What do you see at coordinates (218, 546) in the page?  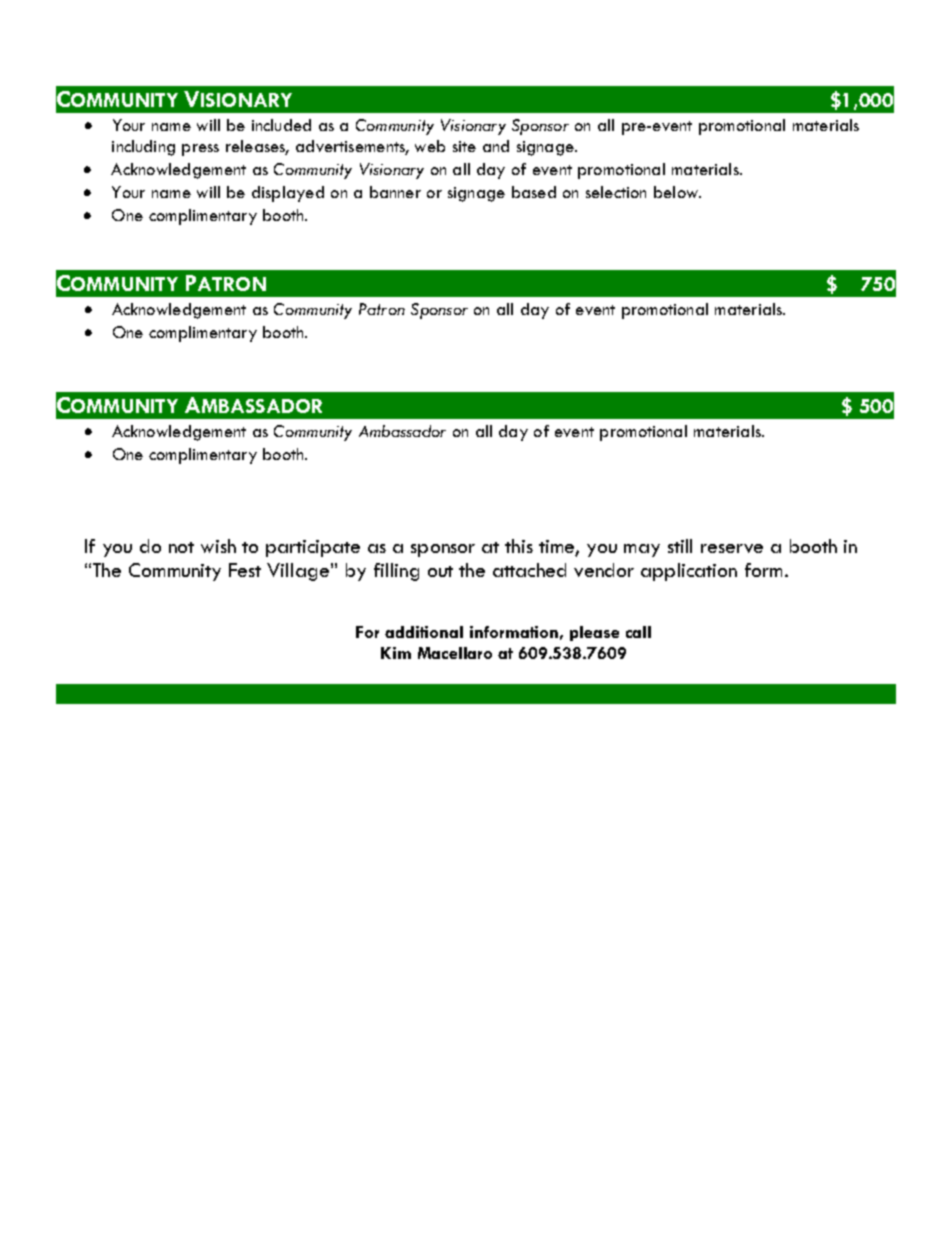 I see `wish` at bounding box center [218, 546].
